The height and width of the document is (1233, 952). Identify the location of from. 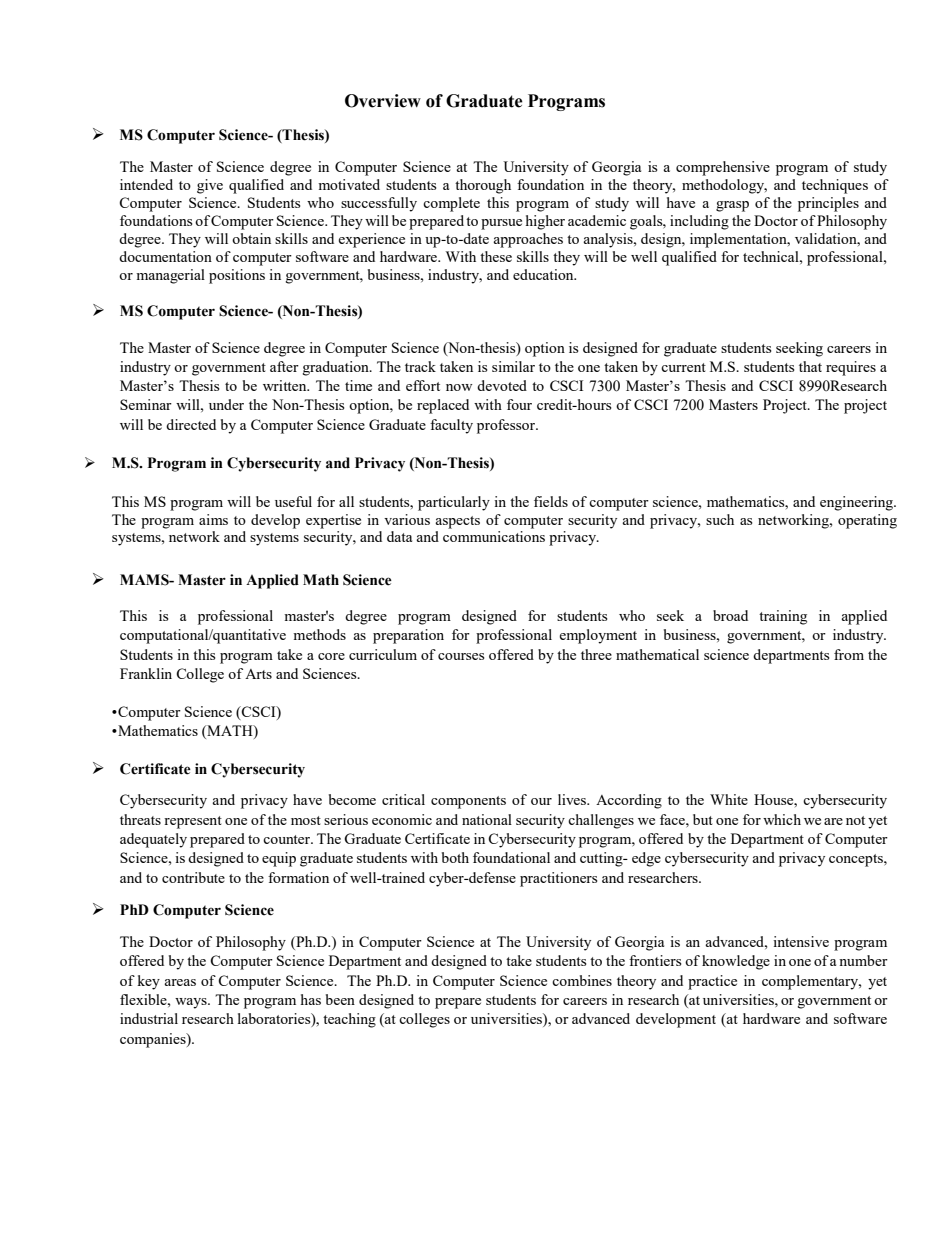
(849, 654).
